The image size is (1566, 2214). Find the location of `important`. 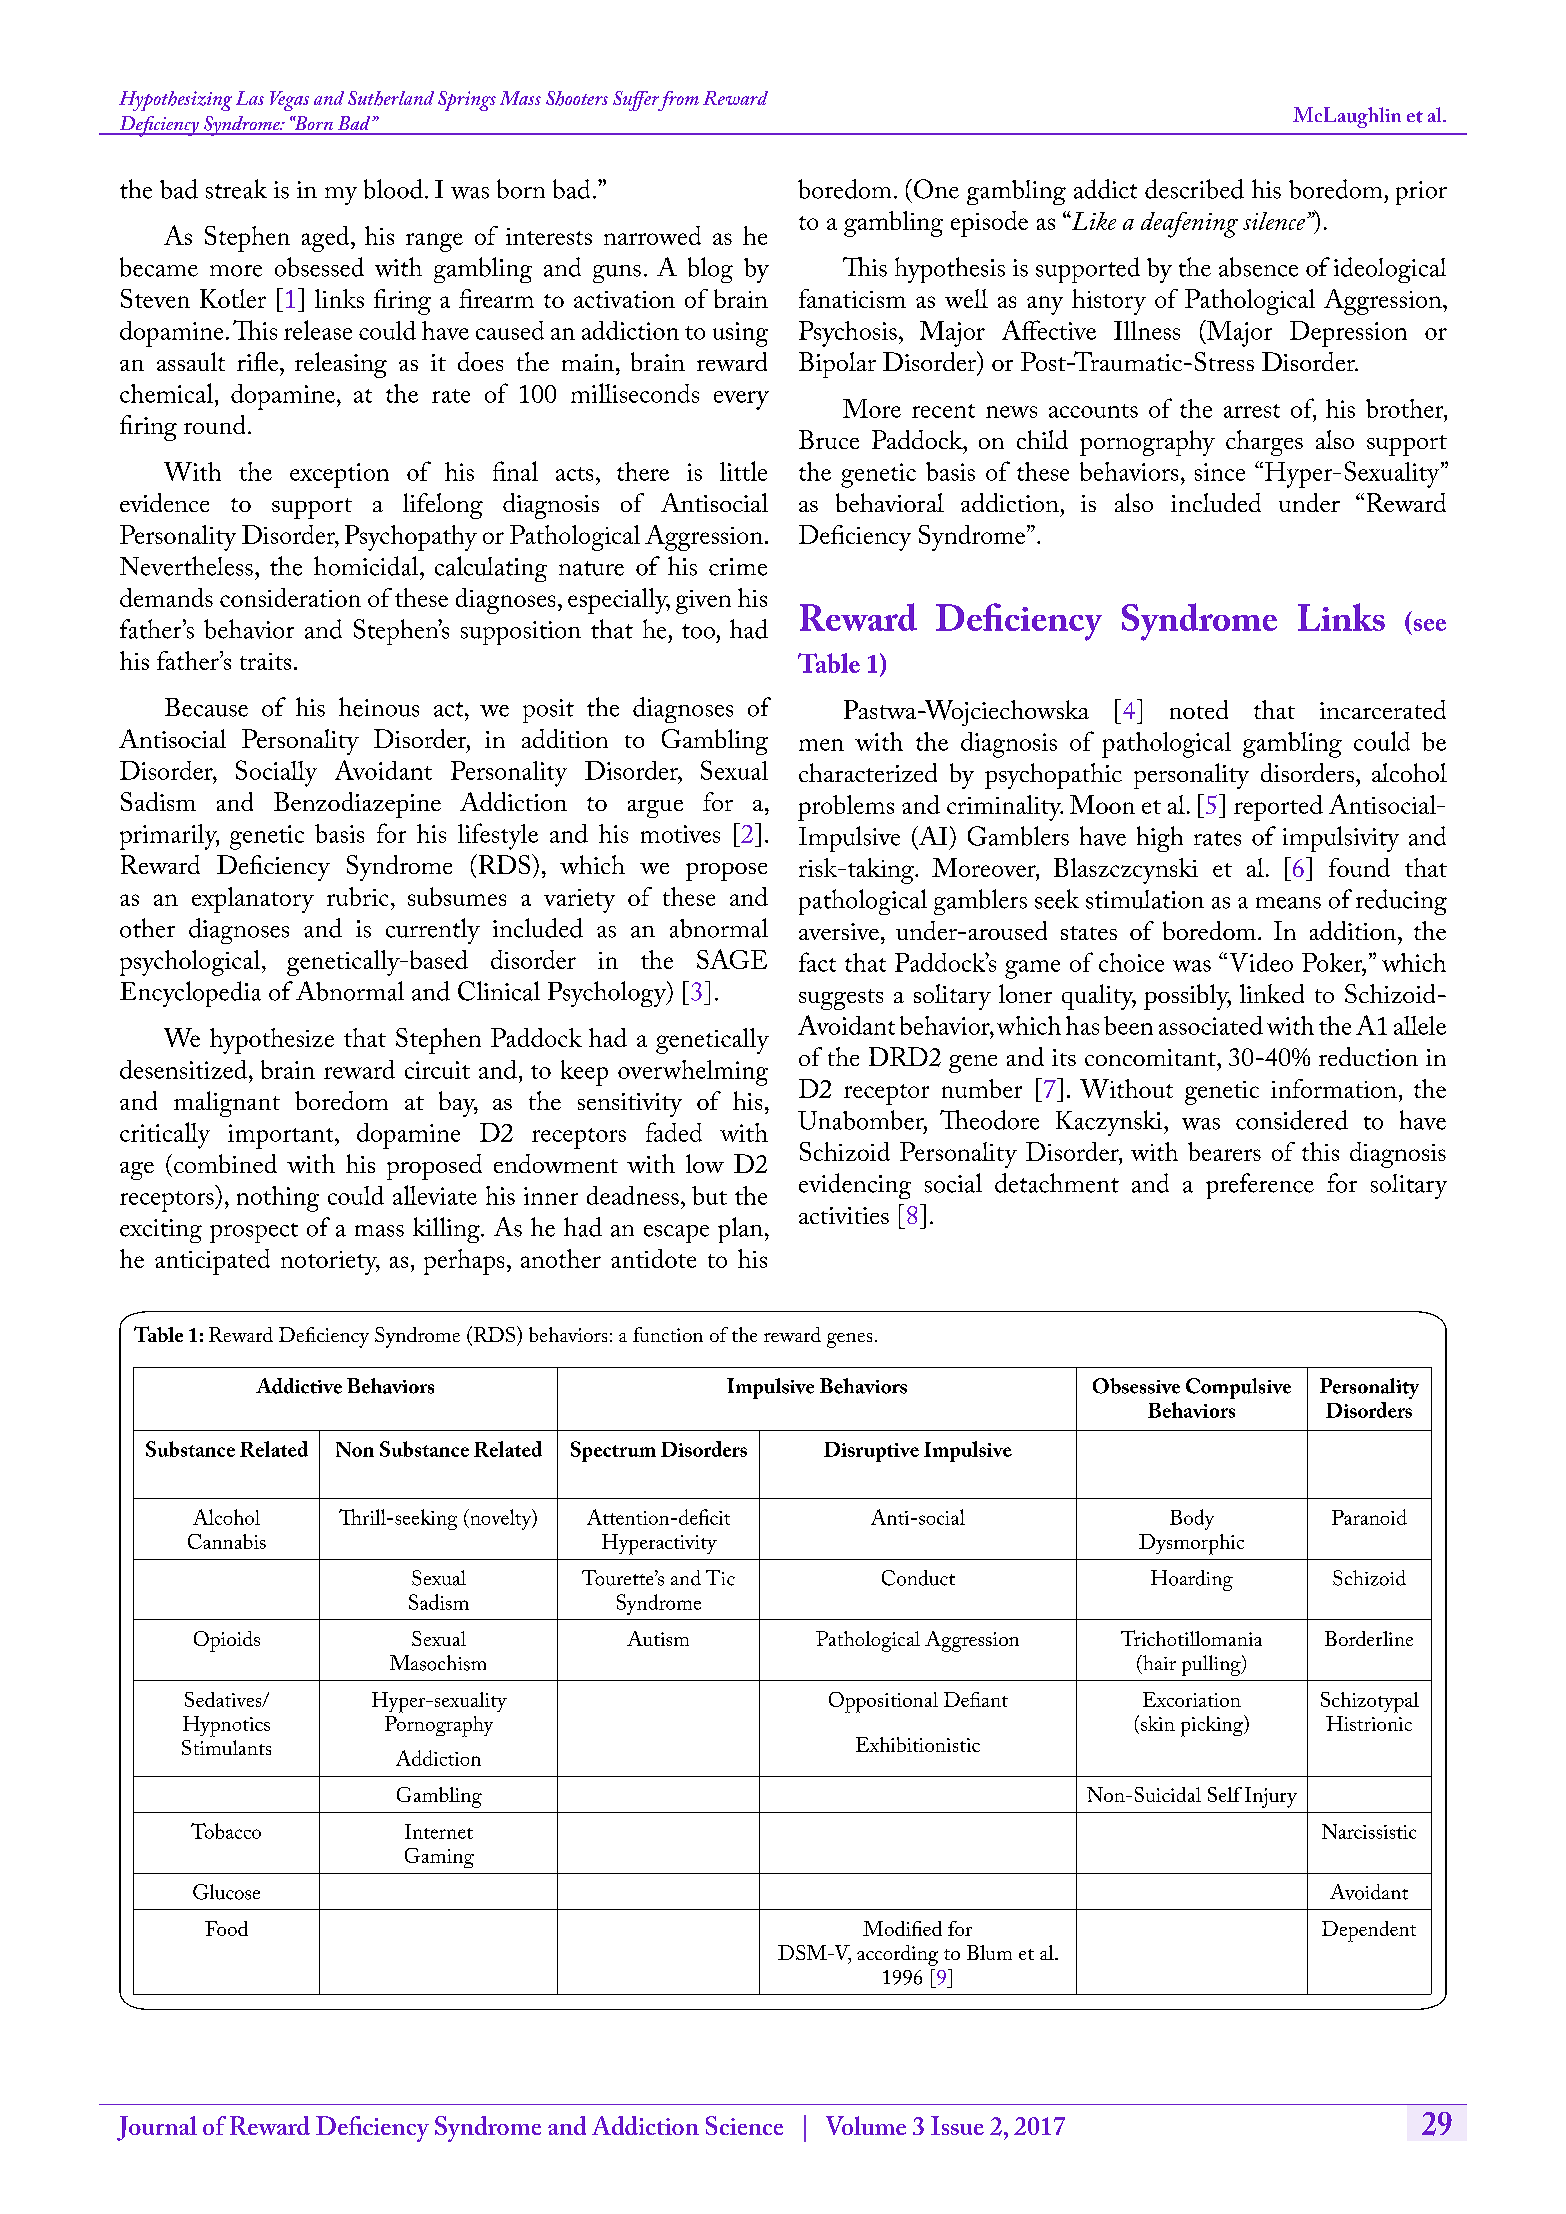

important is located at coordinates (282, 1136).
